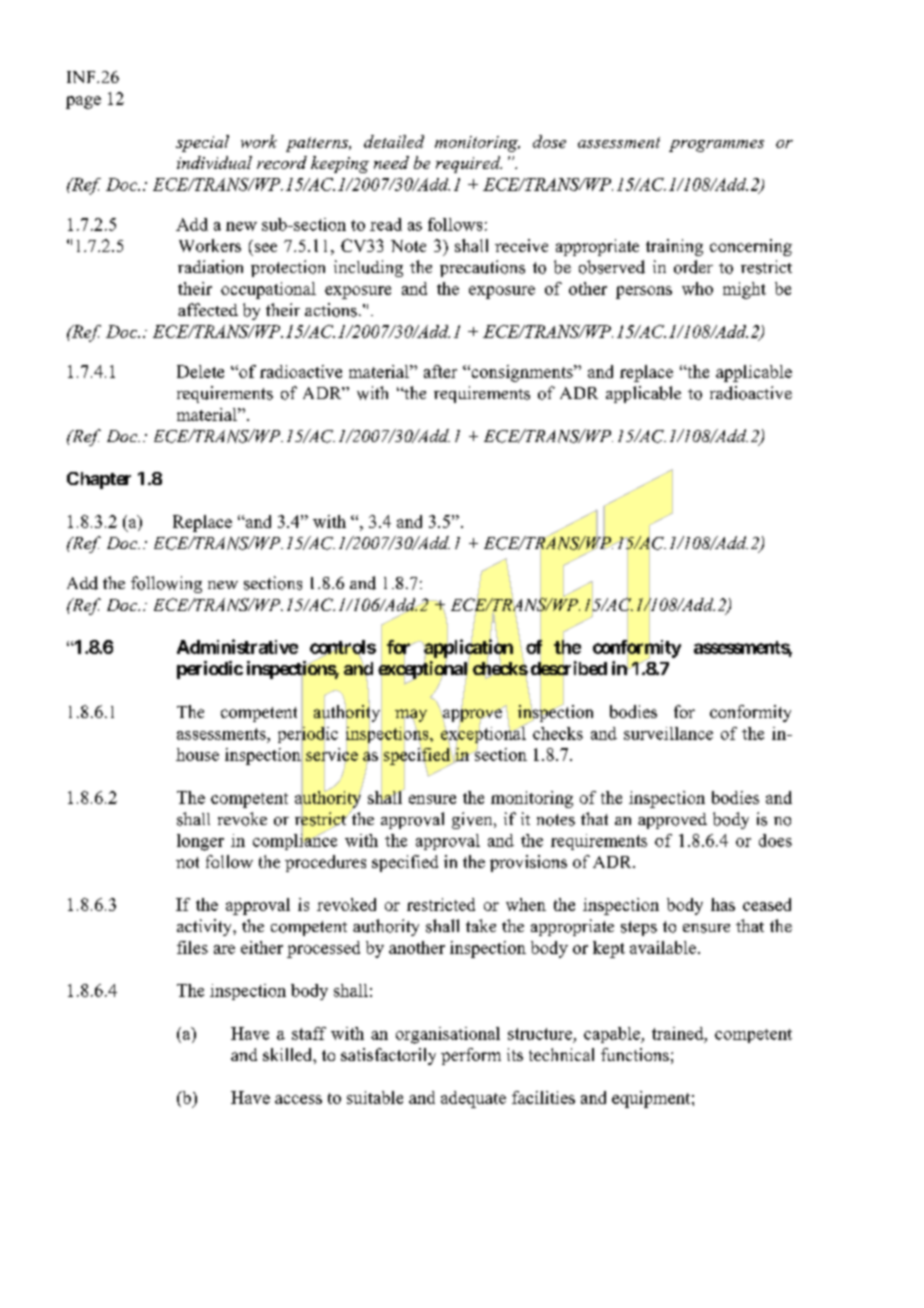 This page has height=1308, width=924. I want to click on after, so click(440, 371).
